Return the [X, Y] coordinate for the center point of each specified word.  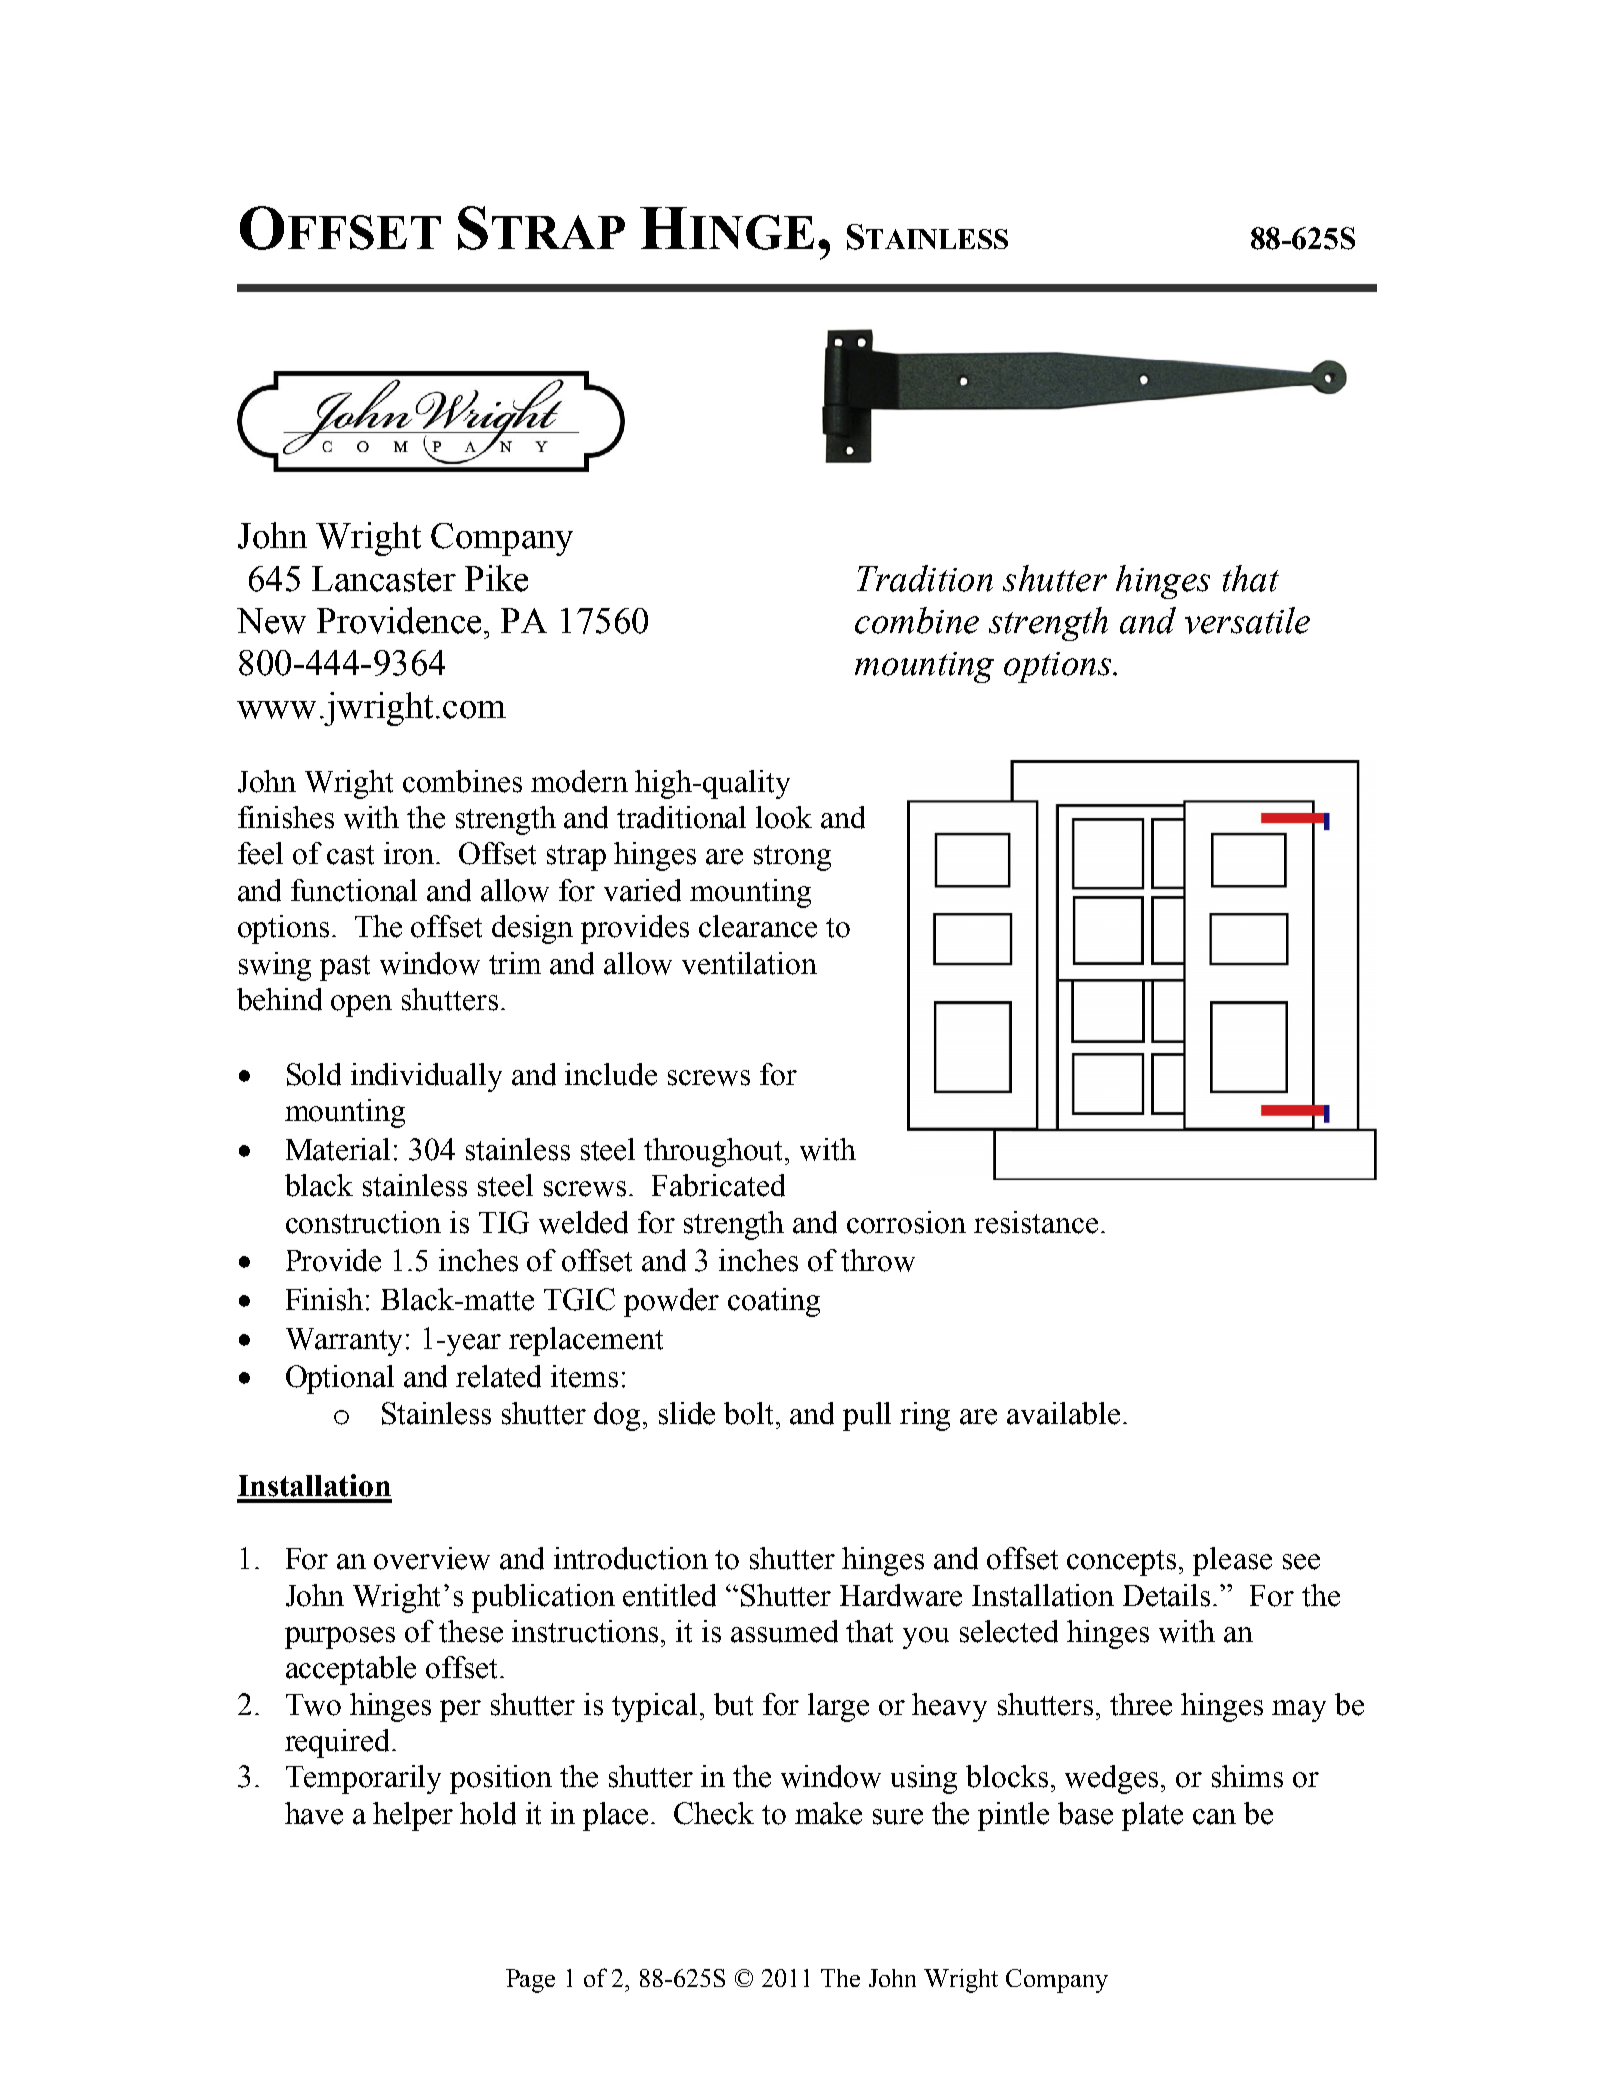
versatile [1247, 620]
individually [426, 1077]
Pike [496, 578]
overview [432, 1558]
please [1232, 1561]
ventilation [749, 963]
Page [530, 1981]
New [271, 621]
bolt [750, 1413]
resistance [1036, 1222]
